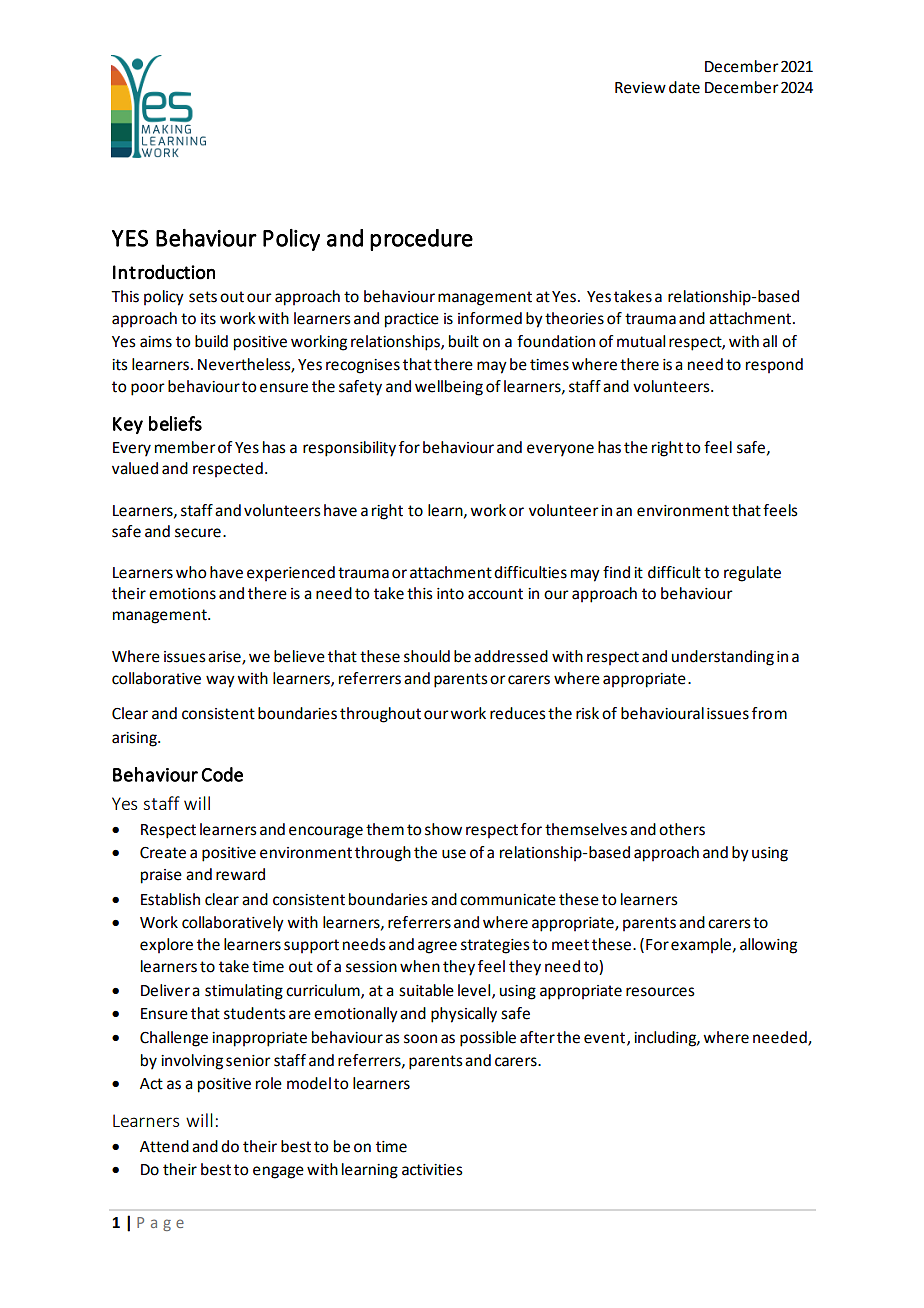 The width and height of the screenshot is (924, 1308). I want to click on procedure, so click(421, 240).
